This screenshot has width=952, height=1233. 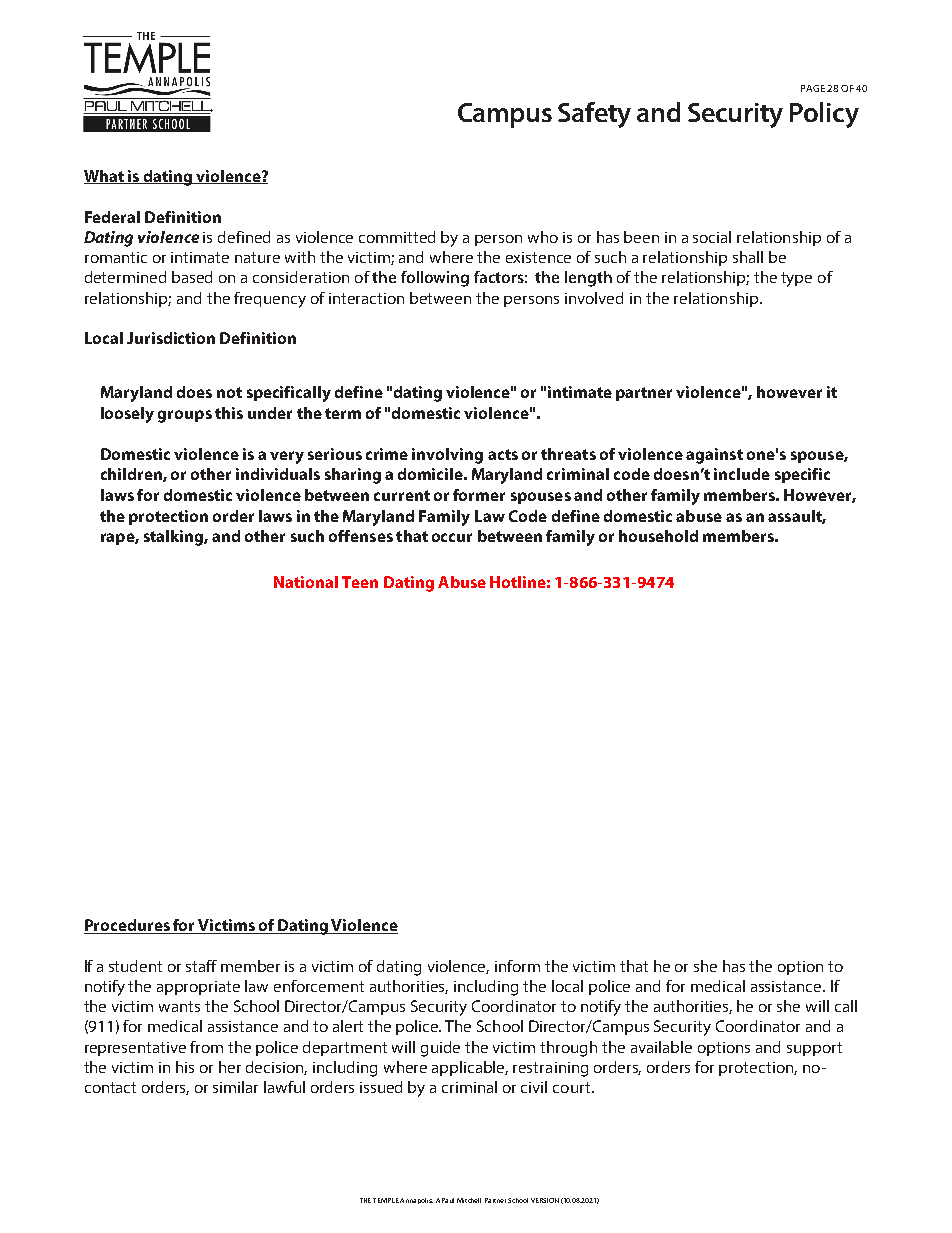 I want to click on Safety, so click(x=594, y=115).
